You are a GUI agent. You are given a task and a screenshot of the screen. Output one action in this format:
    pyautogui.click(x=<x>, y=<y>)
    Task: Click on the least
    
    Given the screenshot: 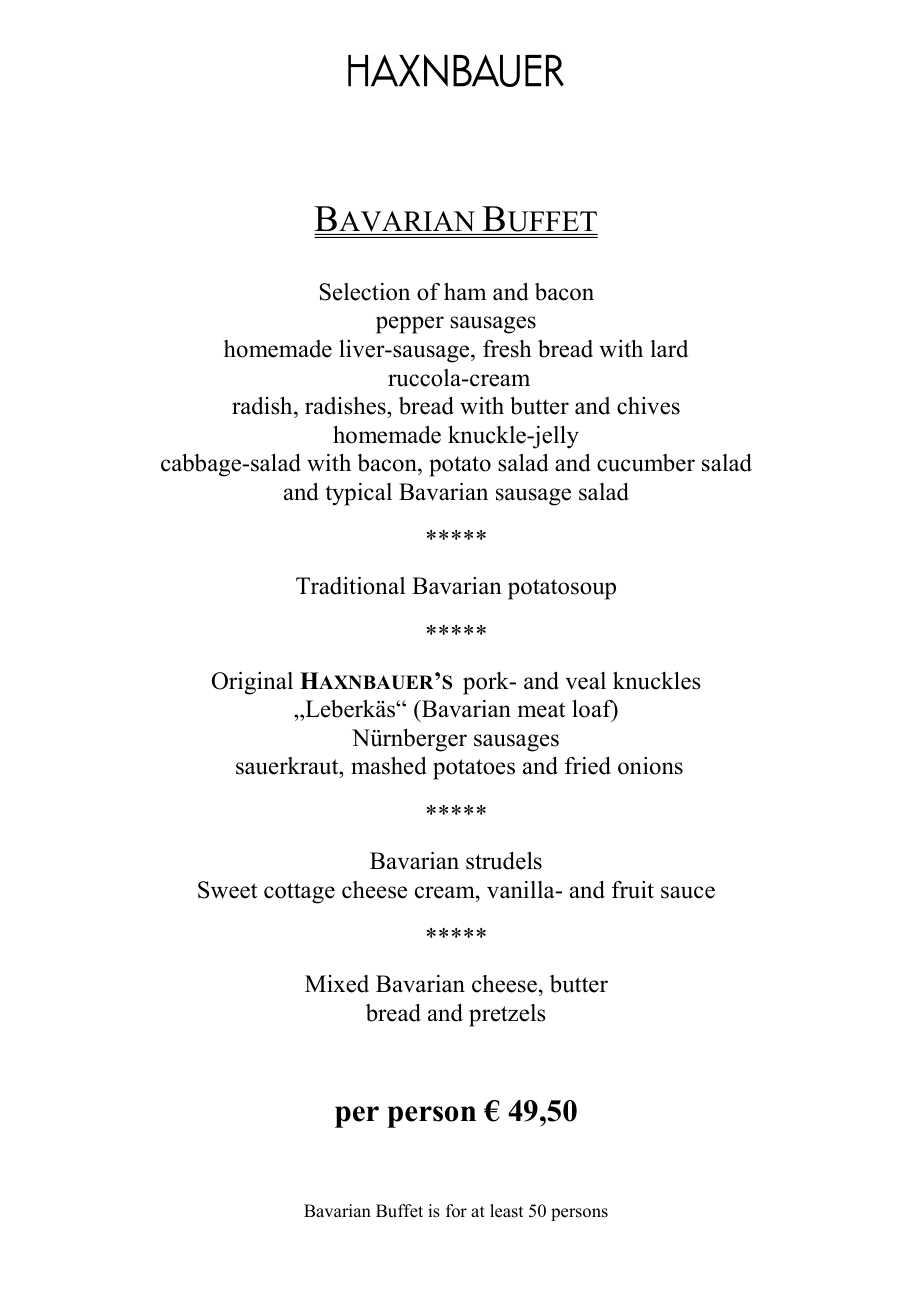 What is the action you would take?
    pyautogui.click(x=506, y=1211)
